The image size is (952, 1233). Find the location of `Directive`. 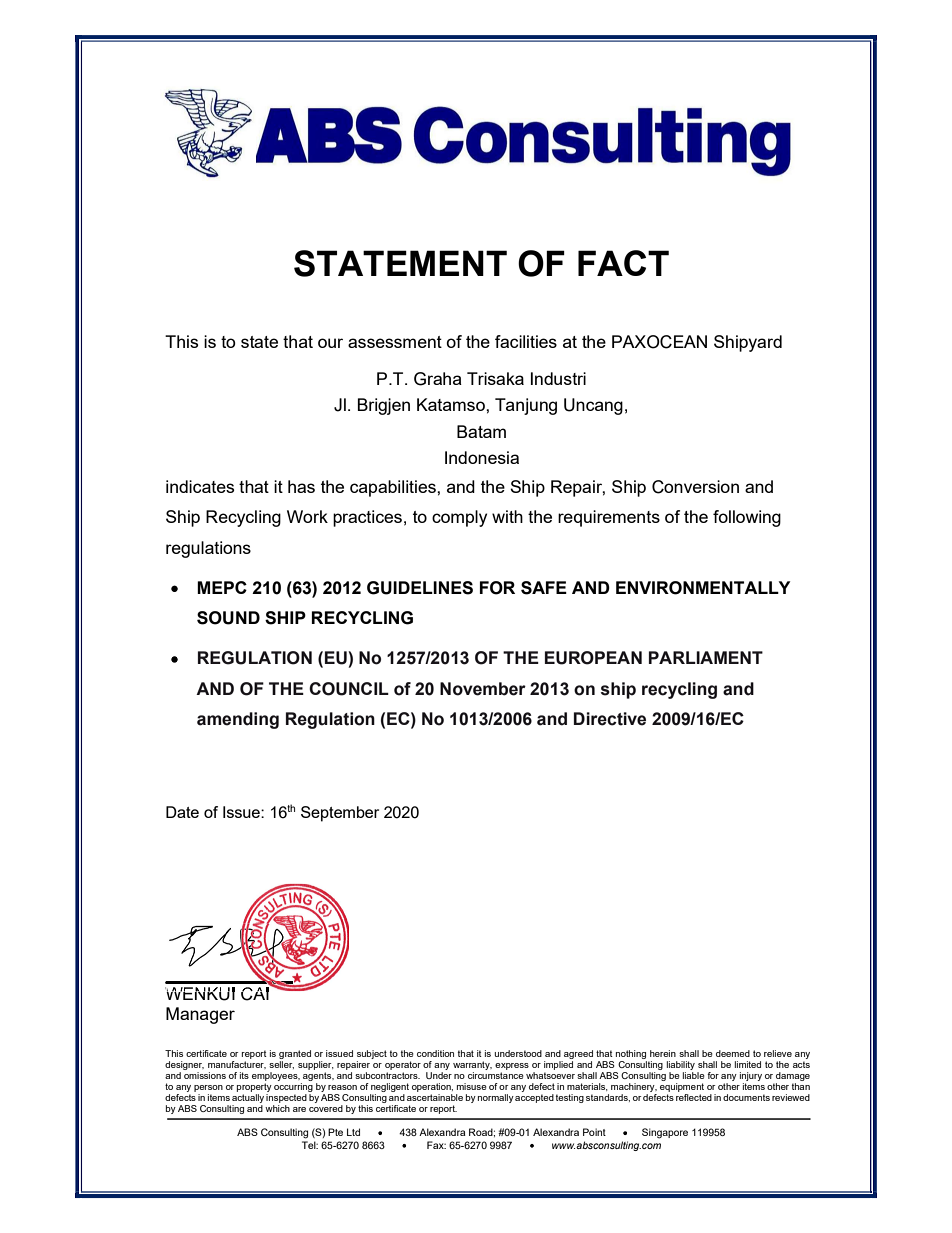

Directive is located at coordinates (610, 719).
